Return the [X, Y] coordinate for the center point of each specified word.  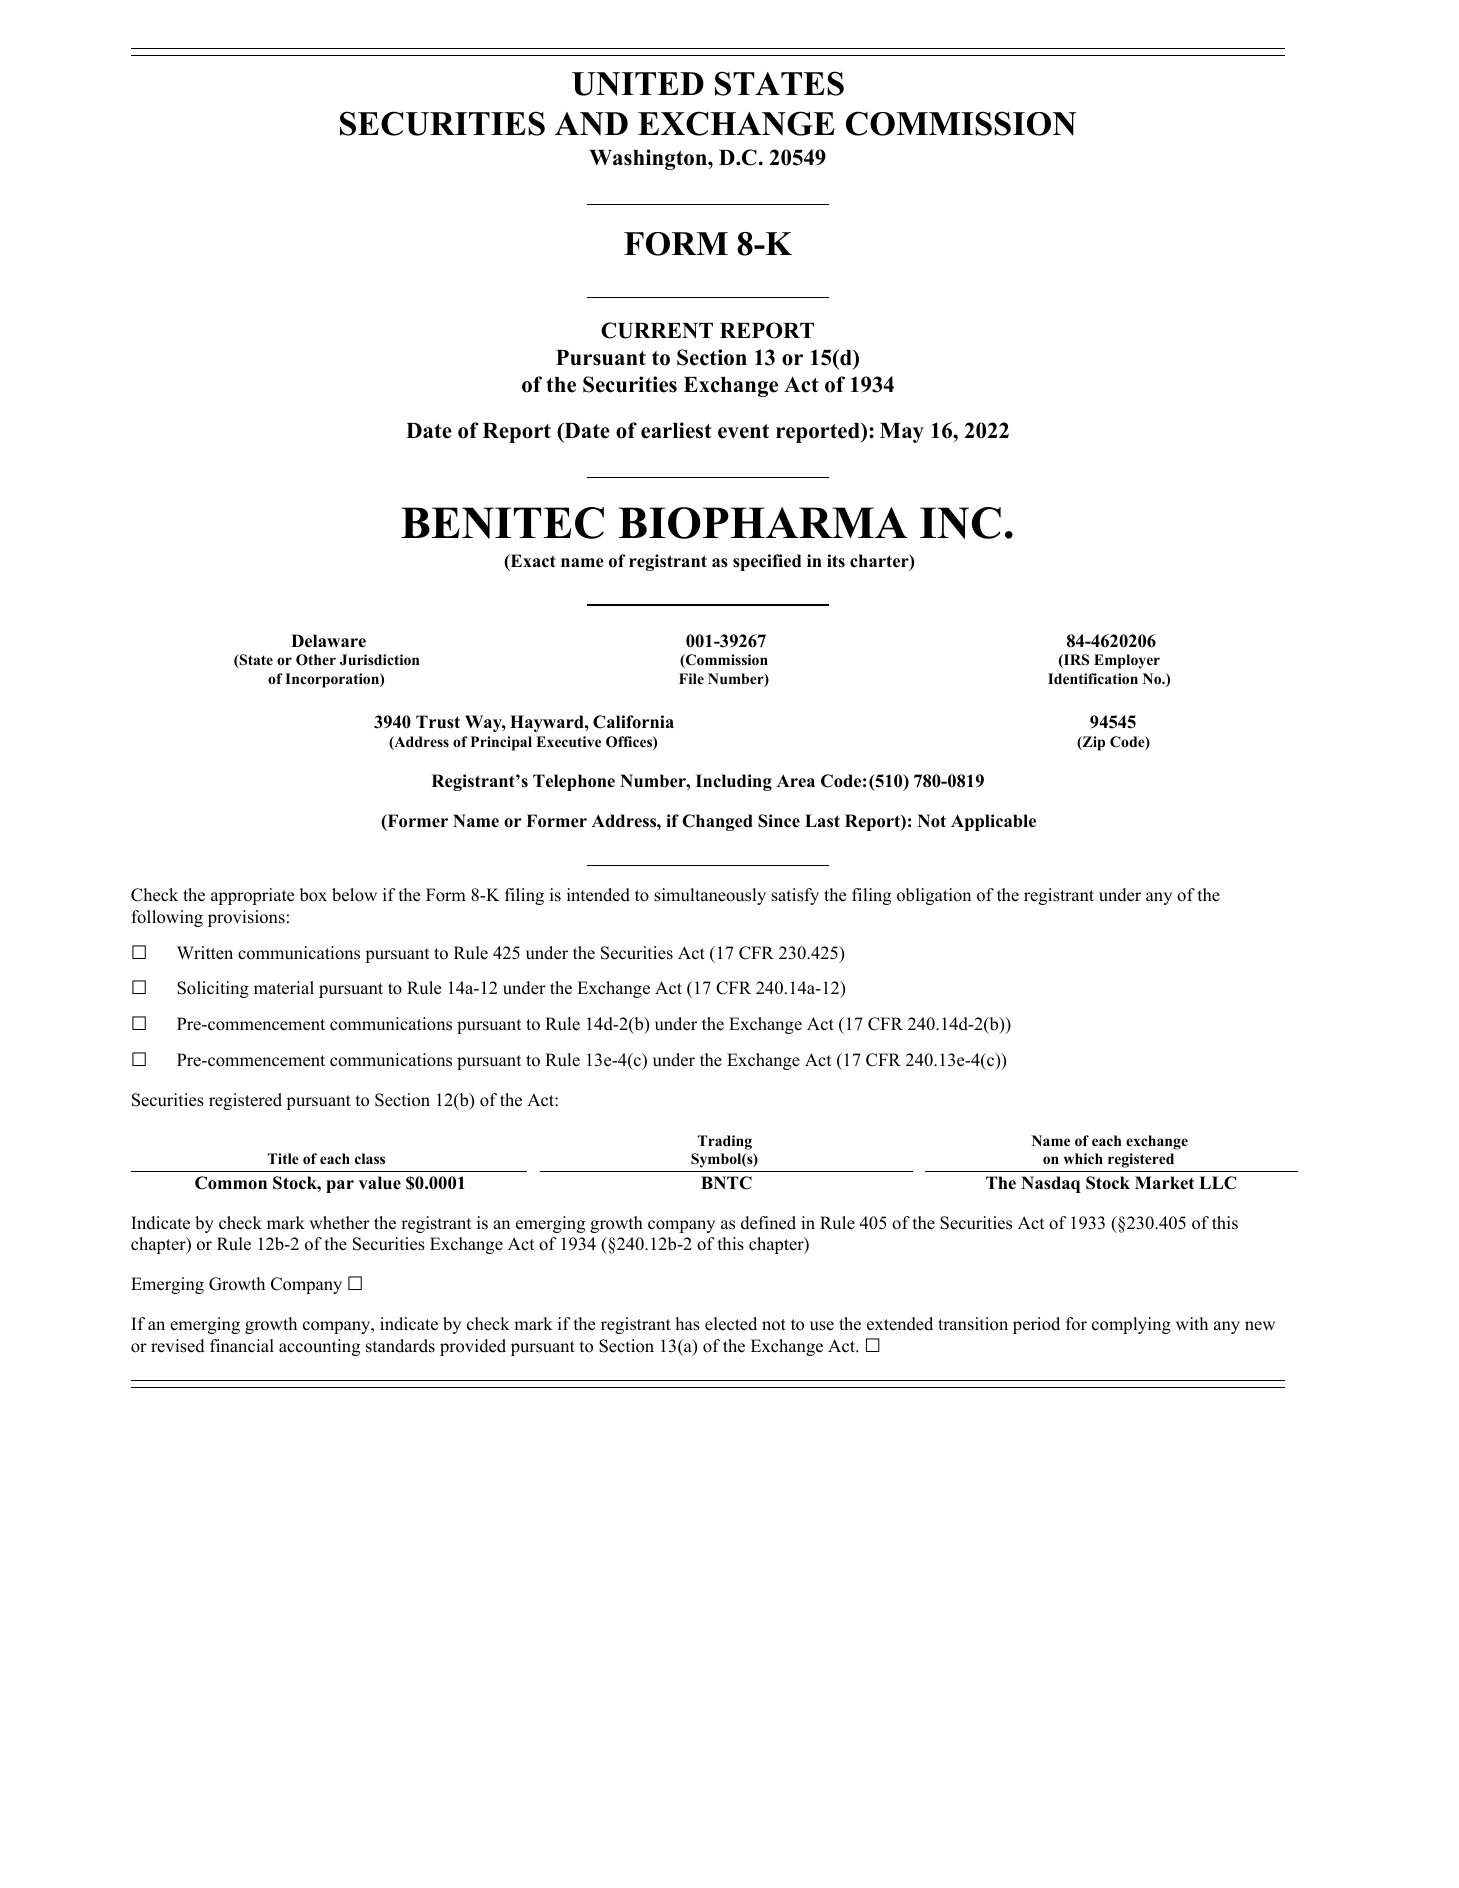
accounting [319, 1347]
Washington [649, 159]
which [1083, 1158]
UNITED [638, 84]
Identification [1093, 679]
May [902, 433]
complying [1131, 1325]
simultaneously [710, 896]
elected [731, 1324]
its [836, 561]
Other [316, 660]
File [691, 678]
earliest [676, 430]
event [743, 431]
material [284, 988]
